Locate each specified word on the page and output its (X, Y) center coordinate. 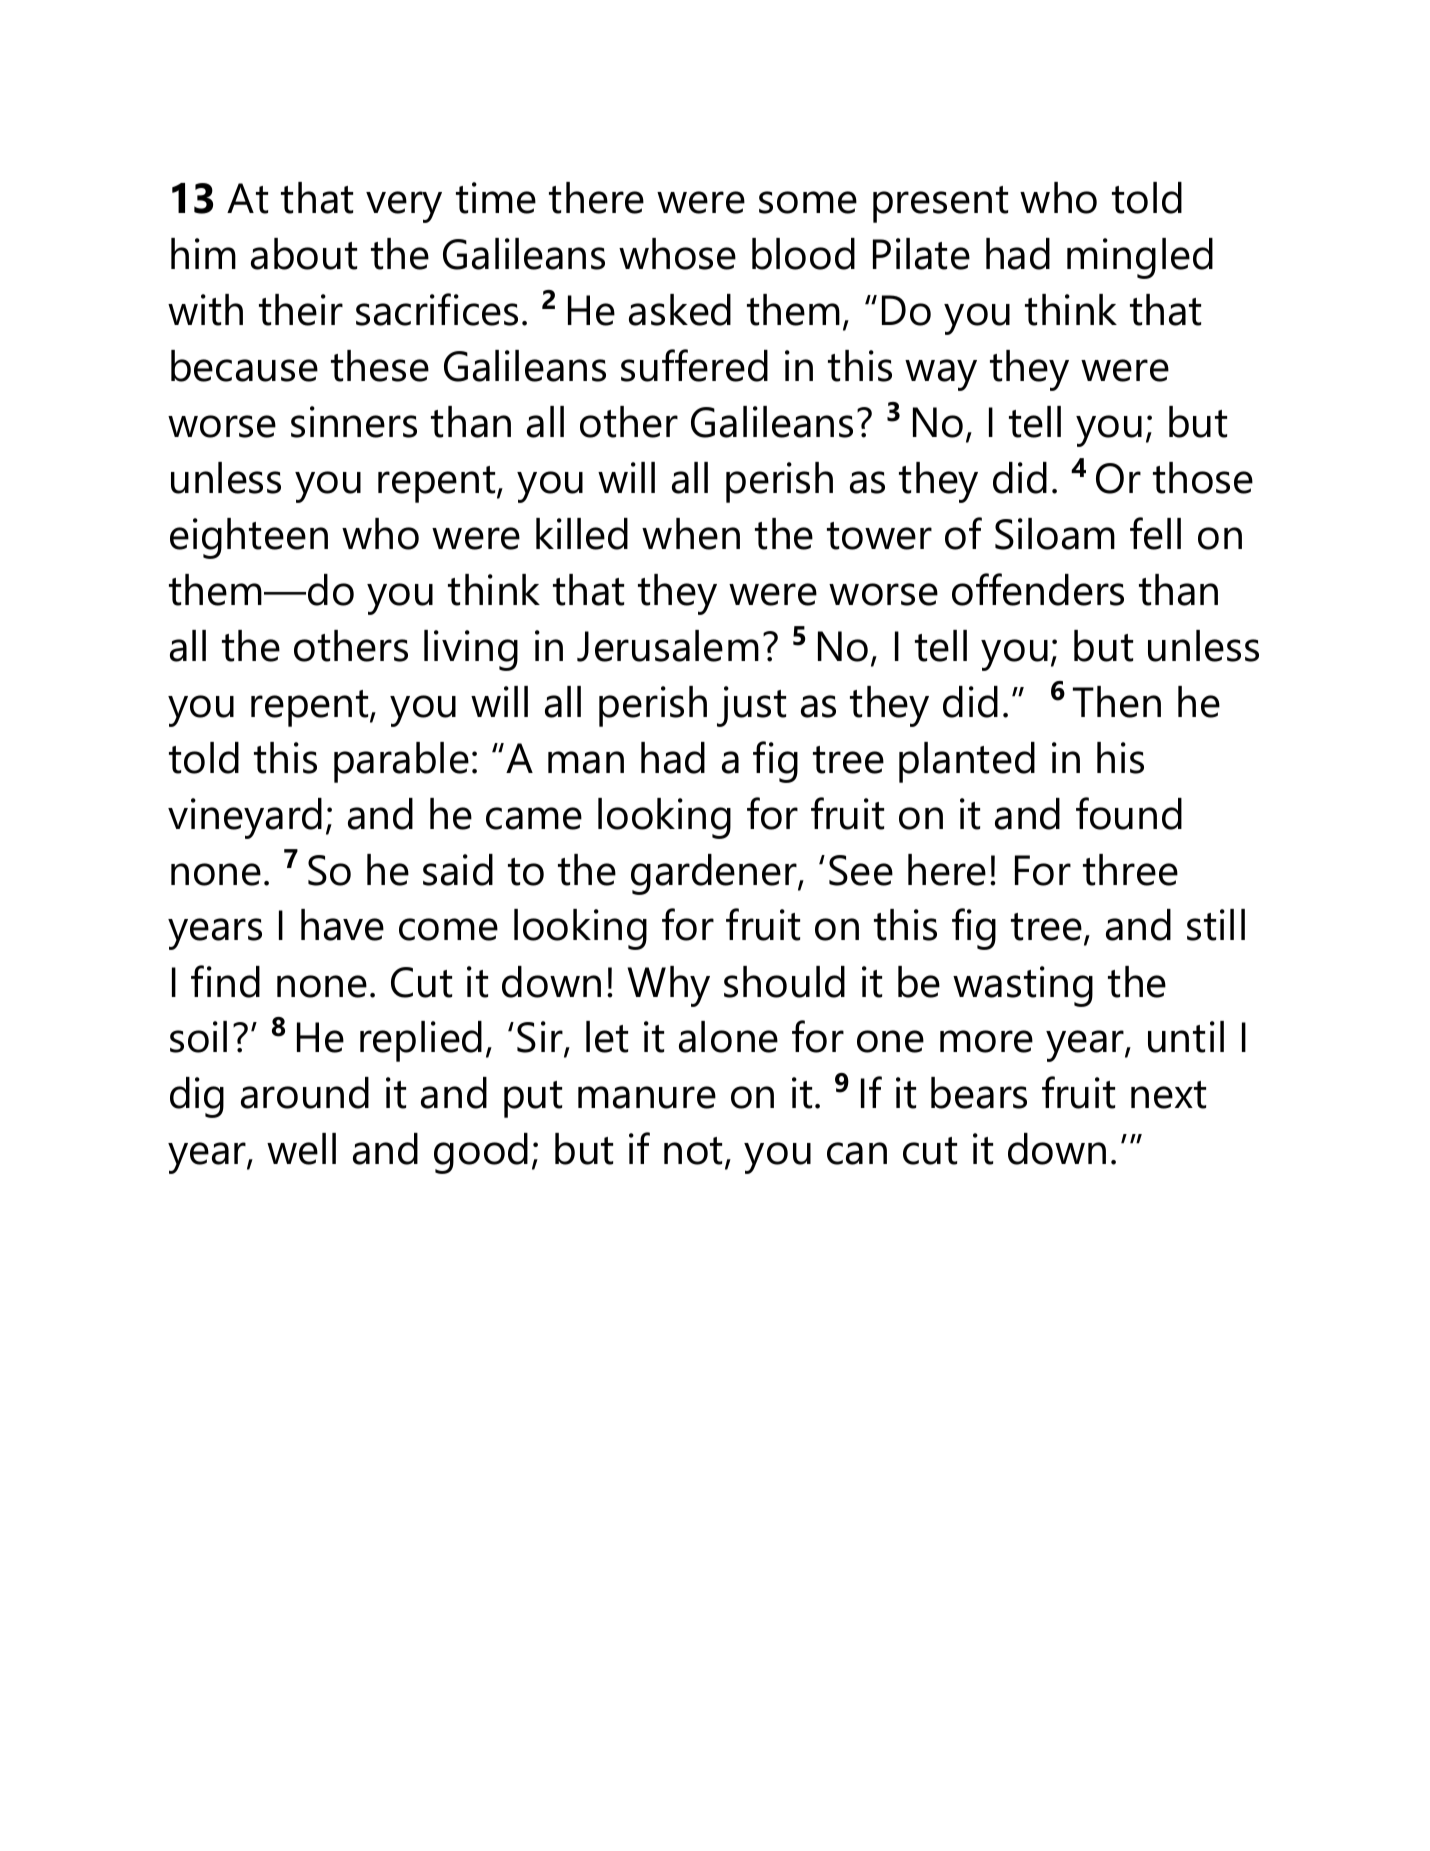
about (304, 254)
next (1168, 1095)
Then (1117, 702)
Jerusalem (668, 646)
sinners (354, 422)
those (1203, 478)
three (1130, 870)
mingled (1140, 258)
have (342, 925)
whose (677, 254)
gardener (715, 874)
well (301, 1149)
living (471, 650)
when (691, 534)
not (695, 1152)
